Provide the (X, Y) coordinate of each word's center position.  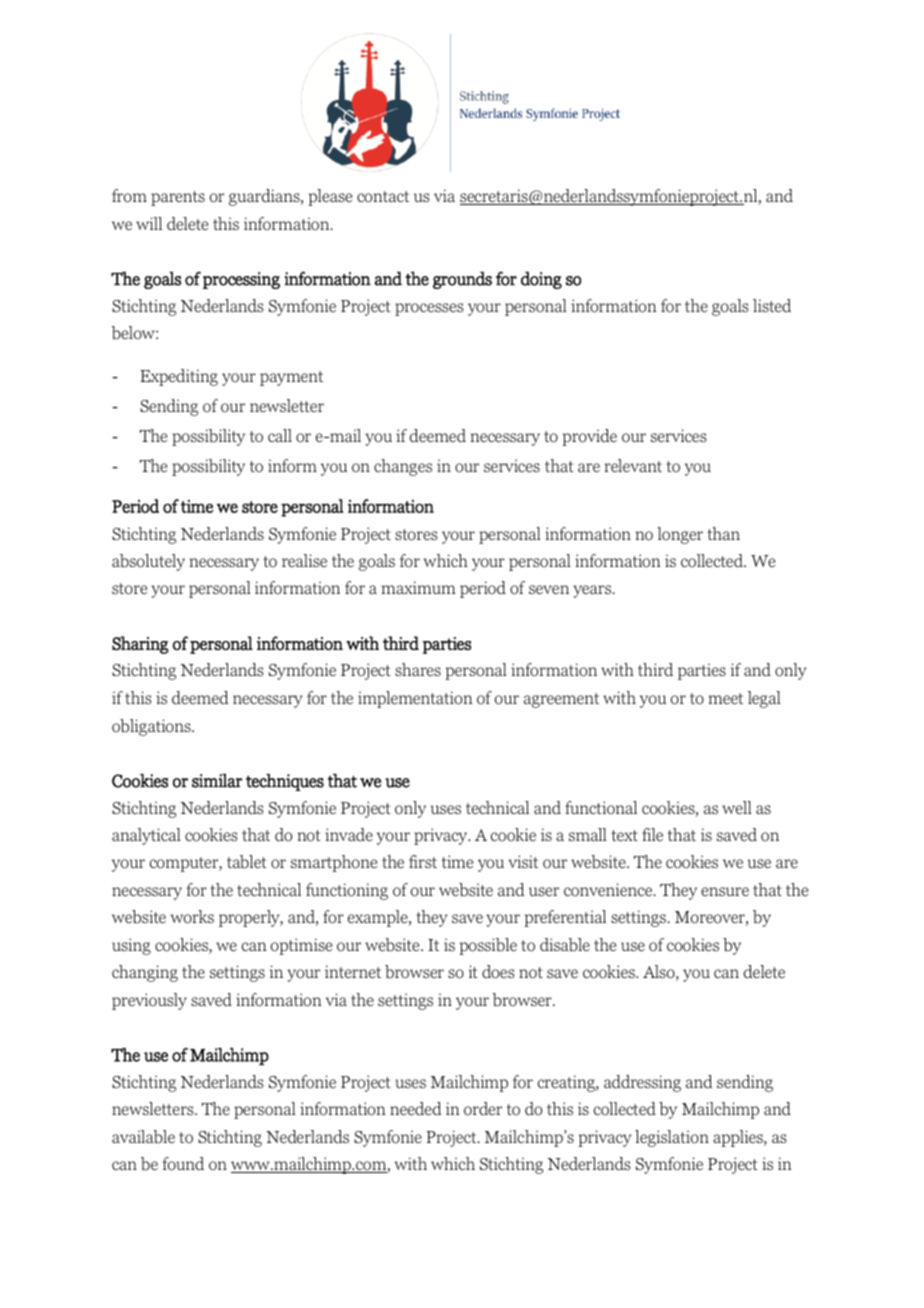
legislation (672, 1138)
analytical (146, 836)
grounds (462, 280)
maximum (419, 587)
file (652, 834)
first (423, 861)
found (183, 1164)
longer (680, 535)
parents (178, 198)
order (483, 1109)
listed (772, 305)
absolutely (148, 562)
